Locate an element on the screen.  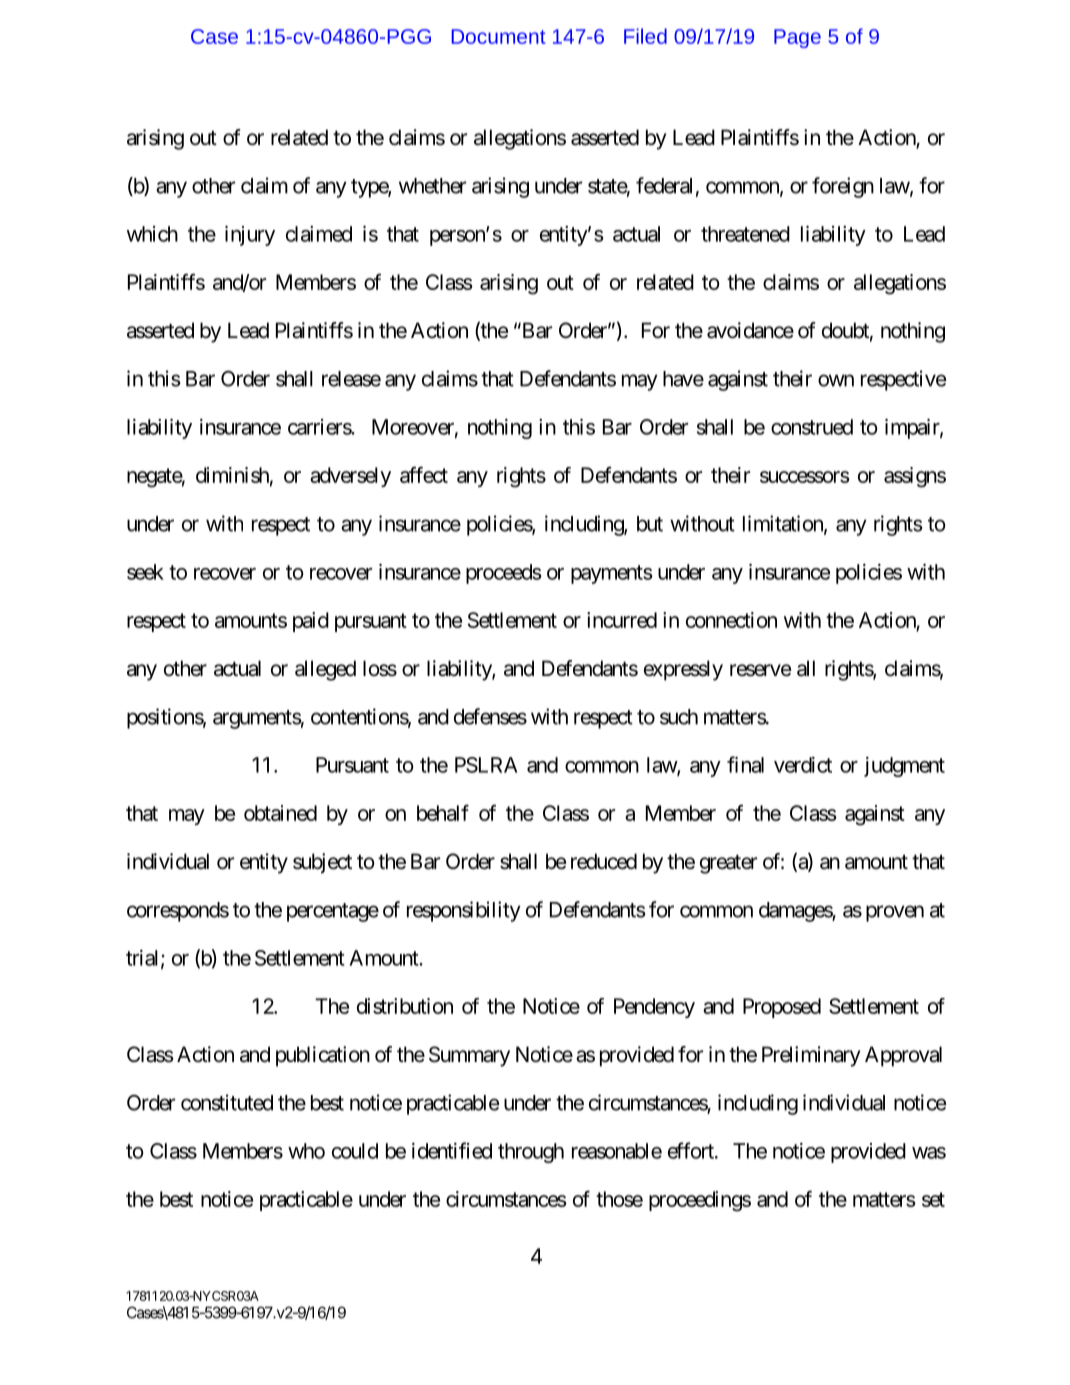
paid is located at coordinates (311, 622).
